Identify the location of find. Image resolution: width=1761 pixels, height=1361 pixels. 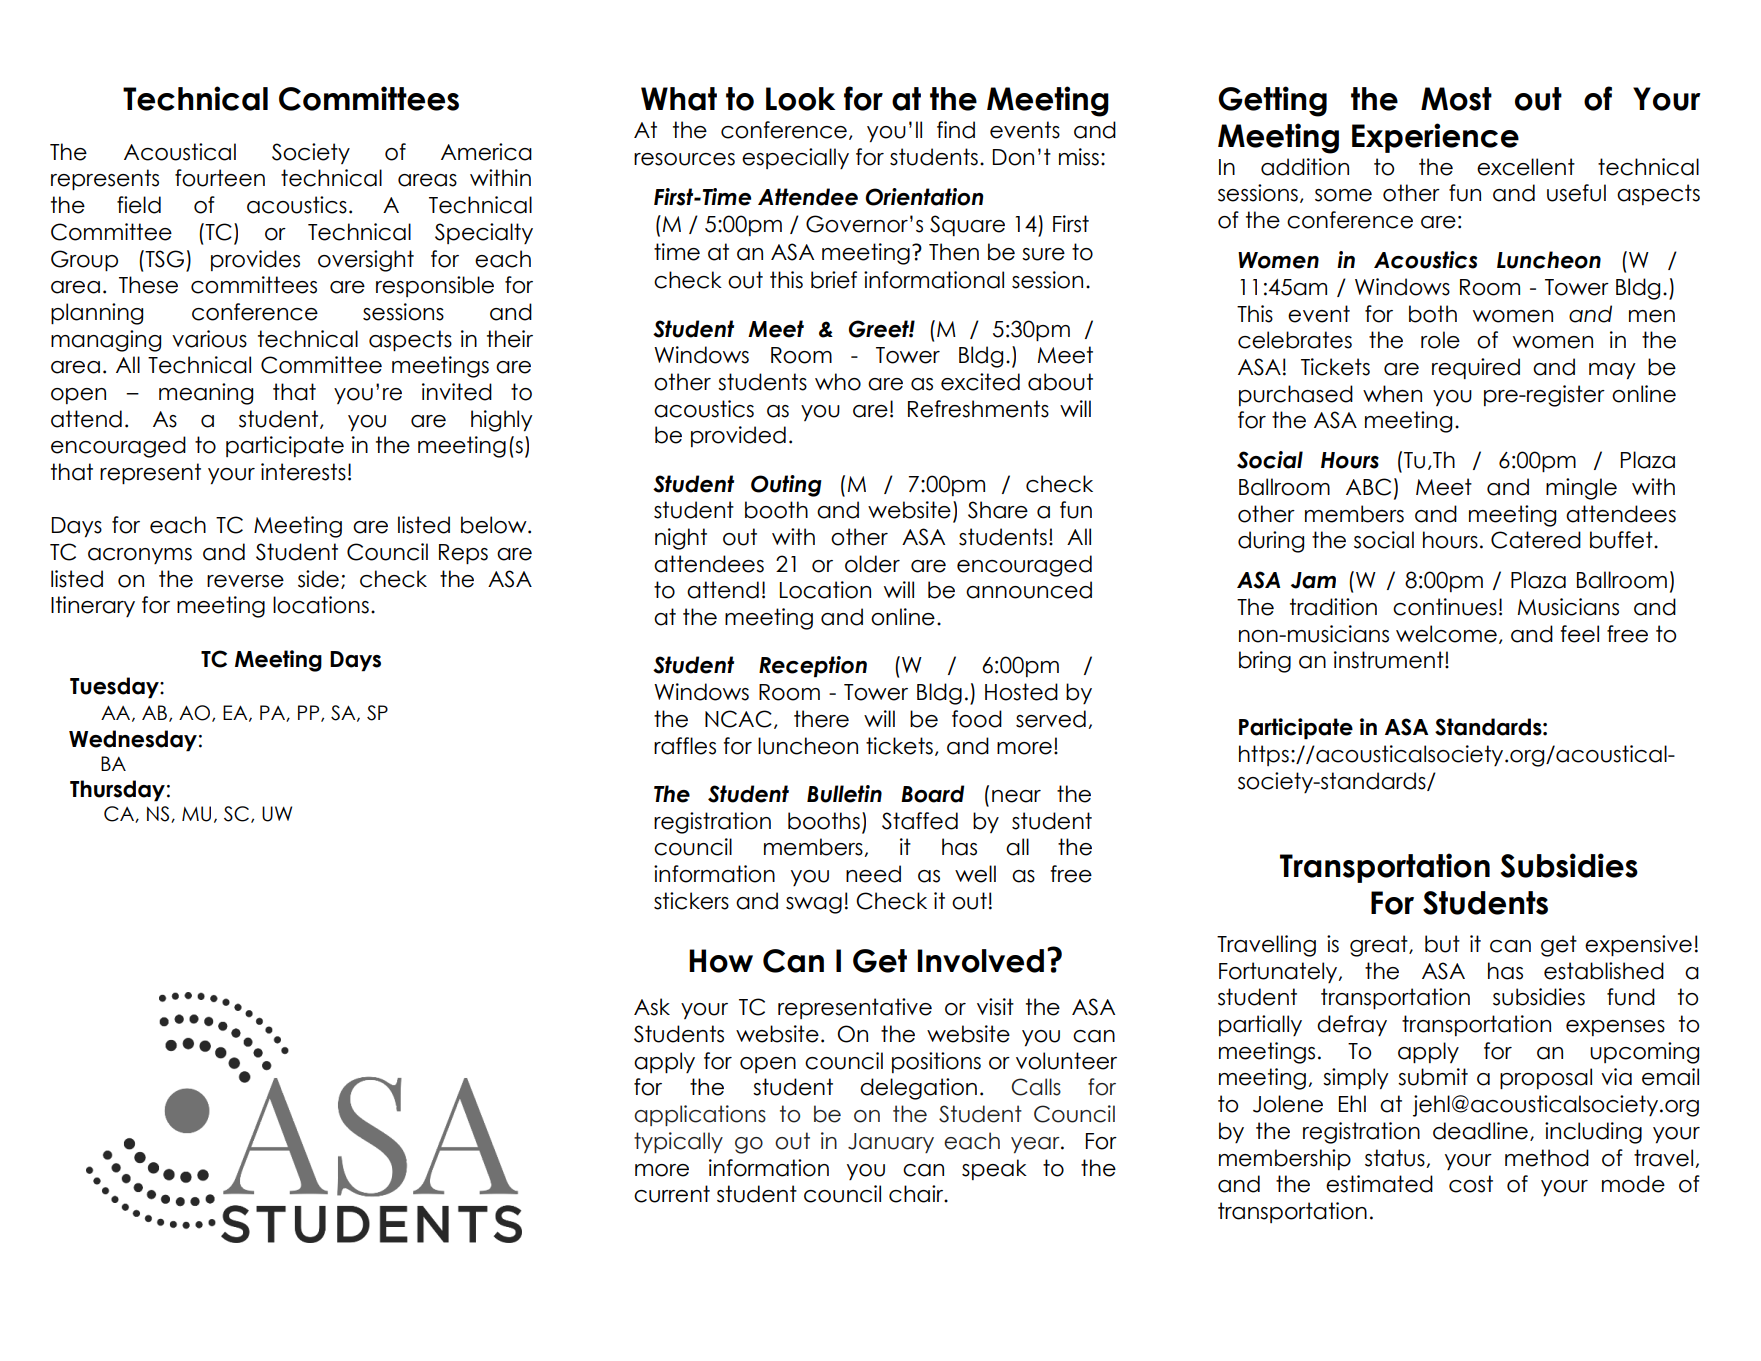
(956, 130).
